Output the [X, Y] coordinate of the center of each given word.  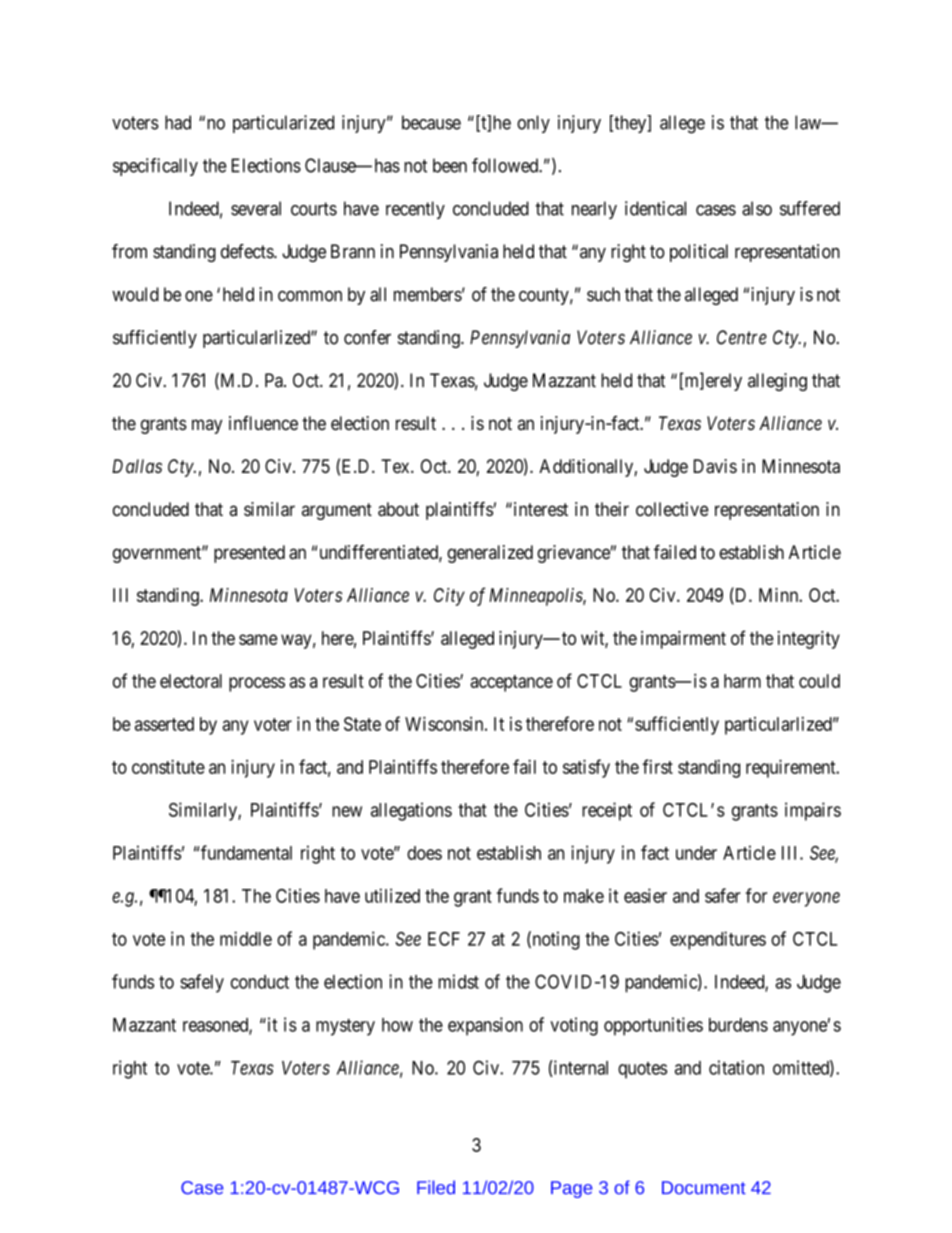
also [757, 208]
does [424, 853]
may [207, 426]
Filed [436, 1187]
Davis [715, 466]
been [450, 165]
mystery [345, 1027]
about [398, 509]
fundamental [246, 852]
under [696, 853]
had [178, 122]
